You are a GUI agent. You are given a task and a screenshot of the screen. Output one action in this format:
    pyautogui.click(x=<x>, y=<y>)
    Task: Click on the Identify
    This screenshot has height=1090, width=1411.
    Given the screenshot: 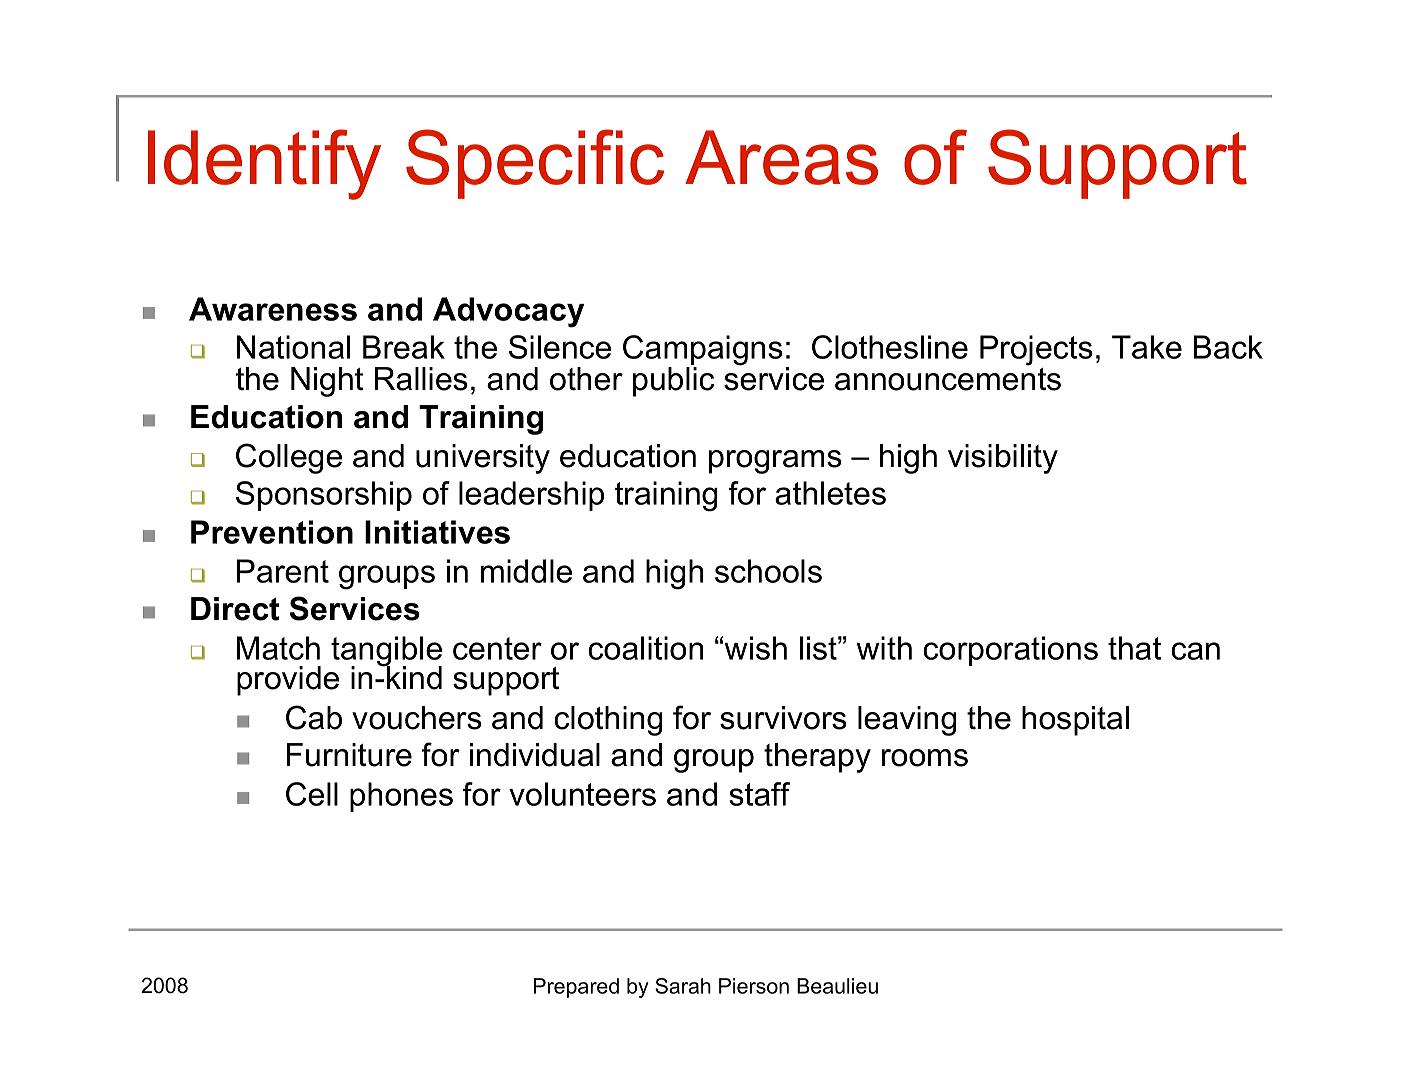 What is the action you would take?
    pyautogui.click(x=264, y=164)
